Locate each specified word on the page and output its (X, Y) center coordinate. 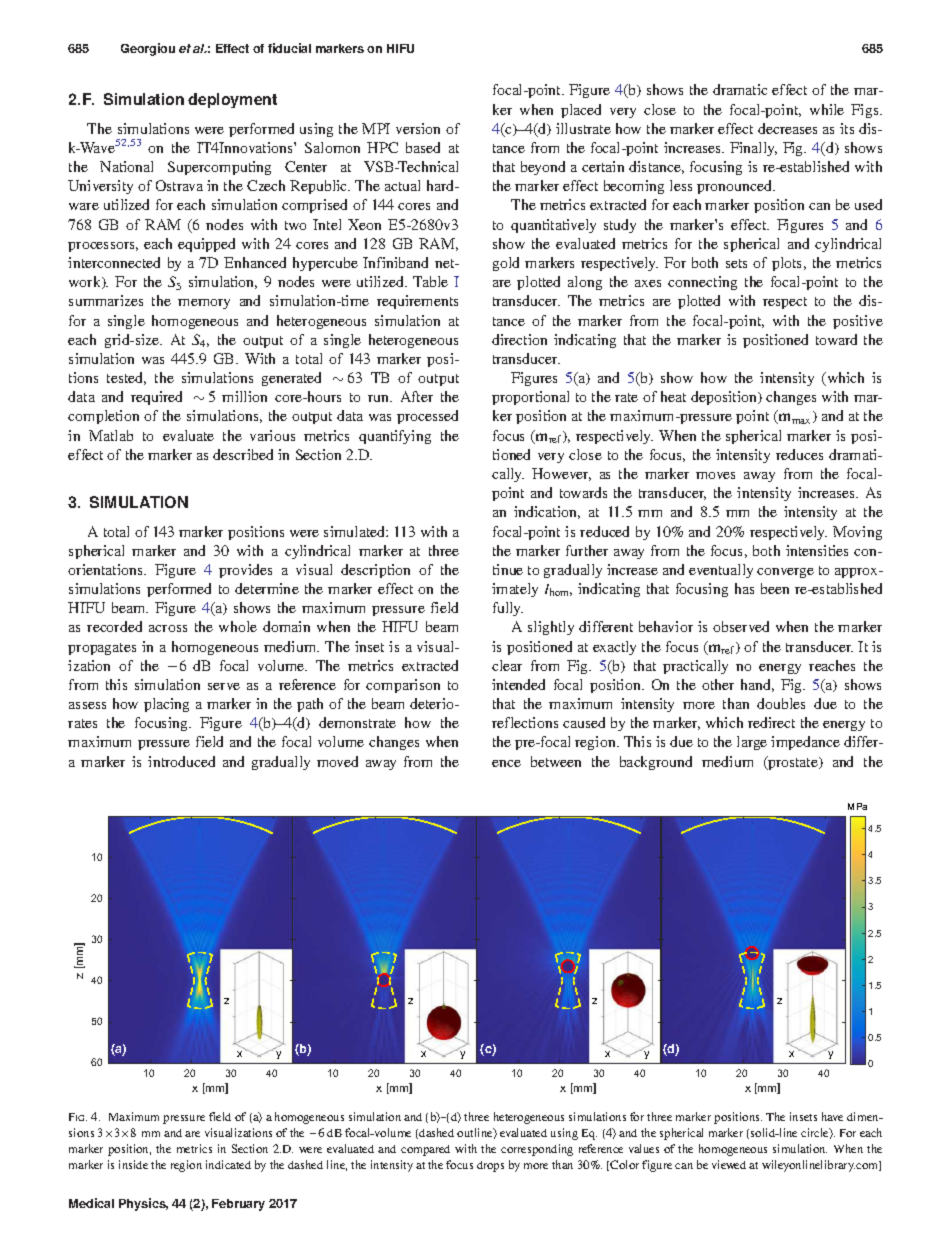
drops (490, 1166)
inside (133, 1164)
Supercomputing (219, 168)
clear (507, 665)
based (423, 147)
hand (757, 685)
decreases (787, 128)
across (168, 628)
